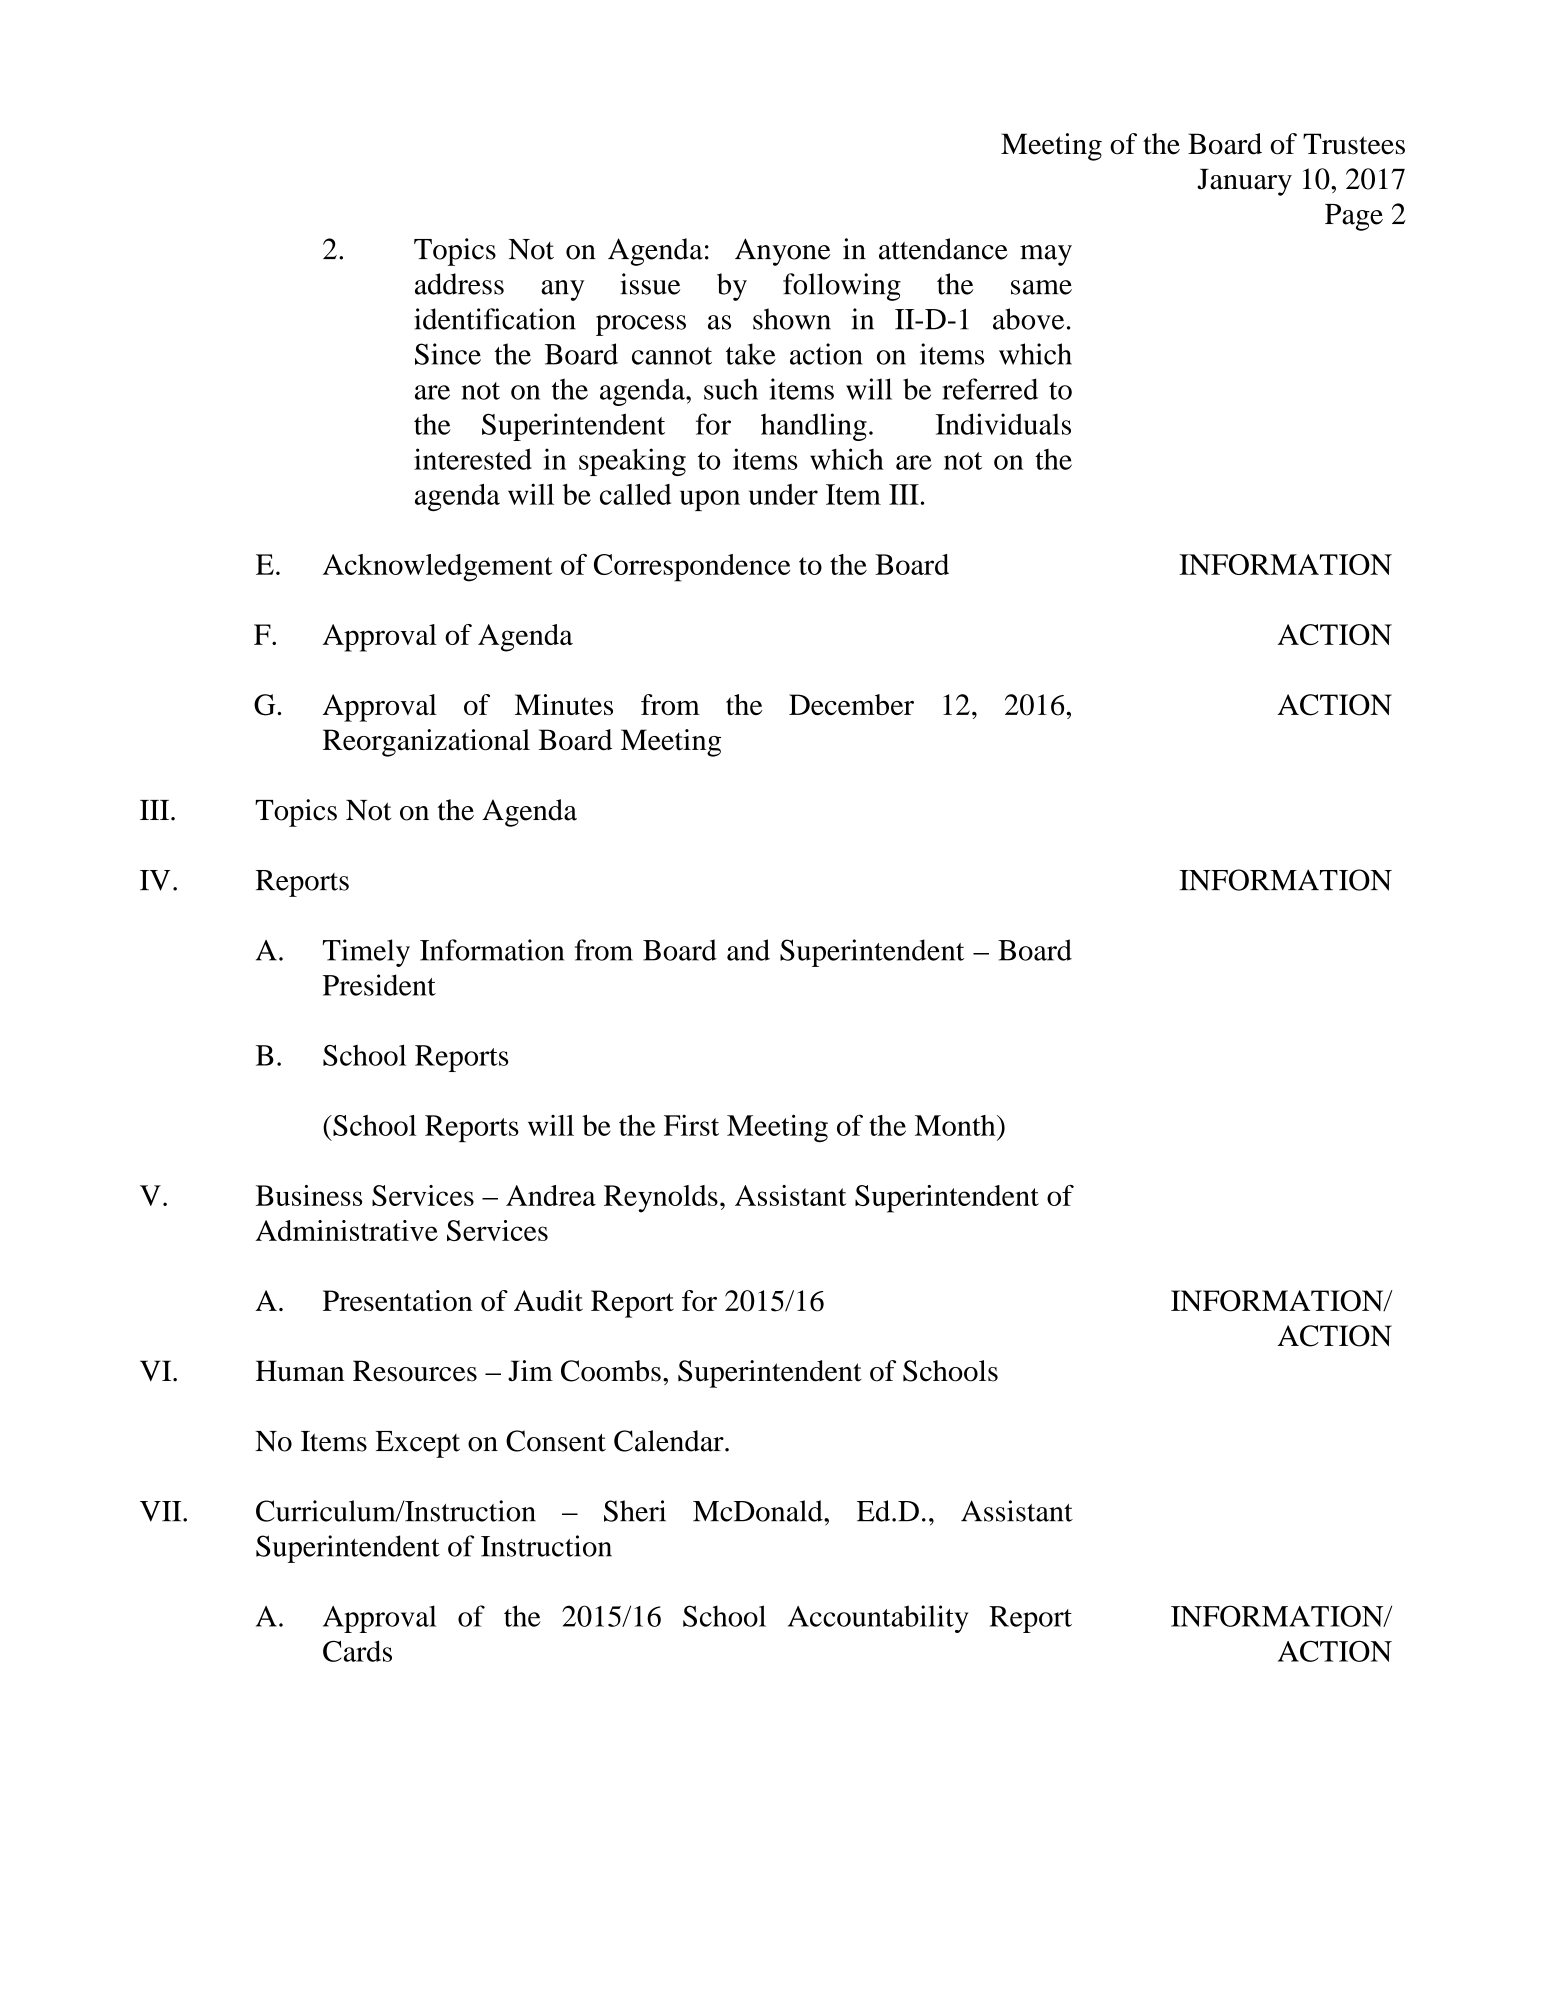 Image resolution: width=1555 pixels, height=2012 pixels. Describe the element at coordinates (956, 1125) in the page. I see `Month` at that location.
